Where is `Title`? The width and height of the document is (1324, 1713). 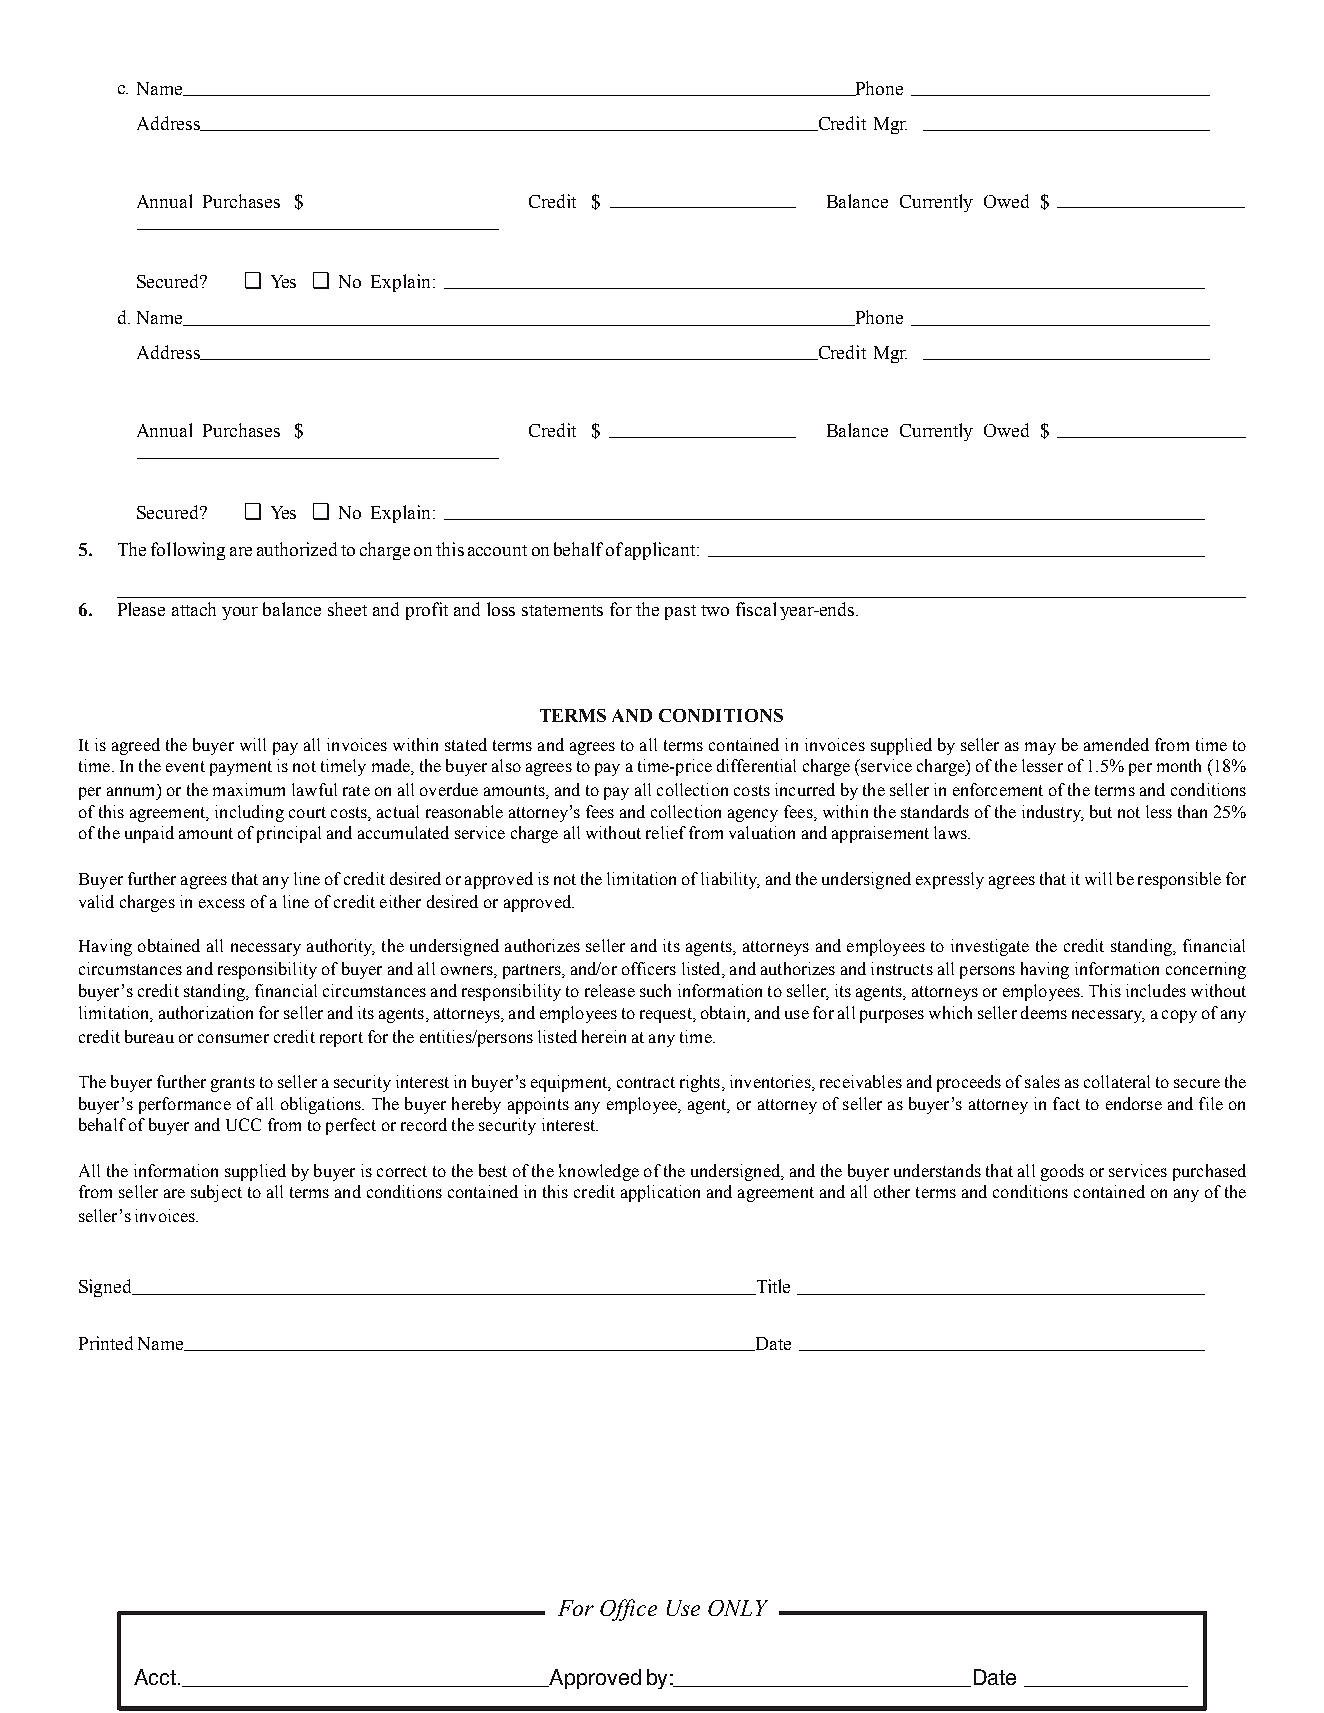 Title is located at coordinates (772, 1287).
